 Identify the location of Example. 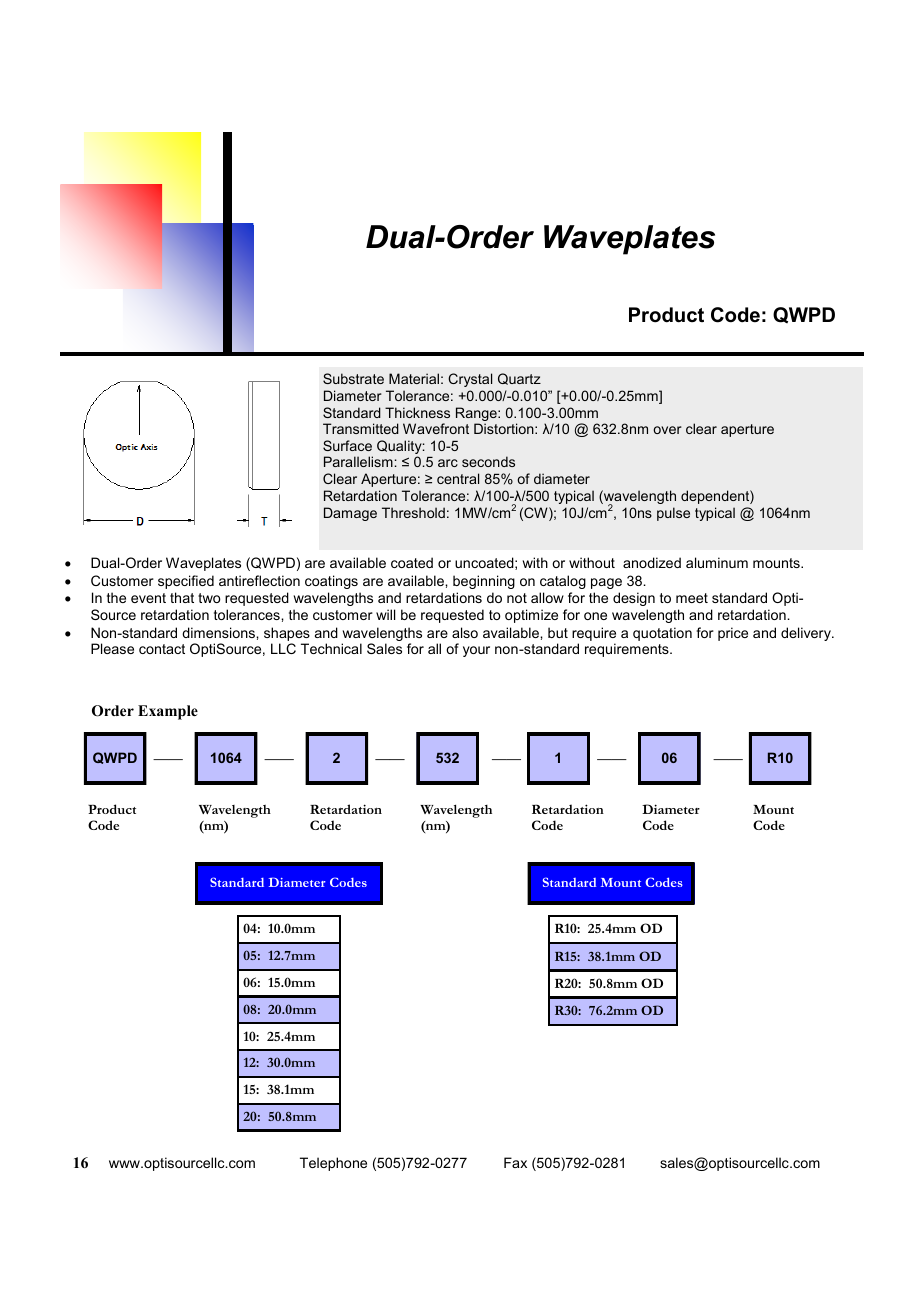
(168, 712).
